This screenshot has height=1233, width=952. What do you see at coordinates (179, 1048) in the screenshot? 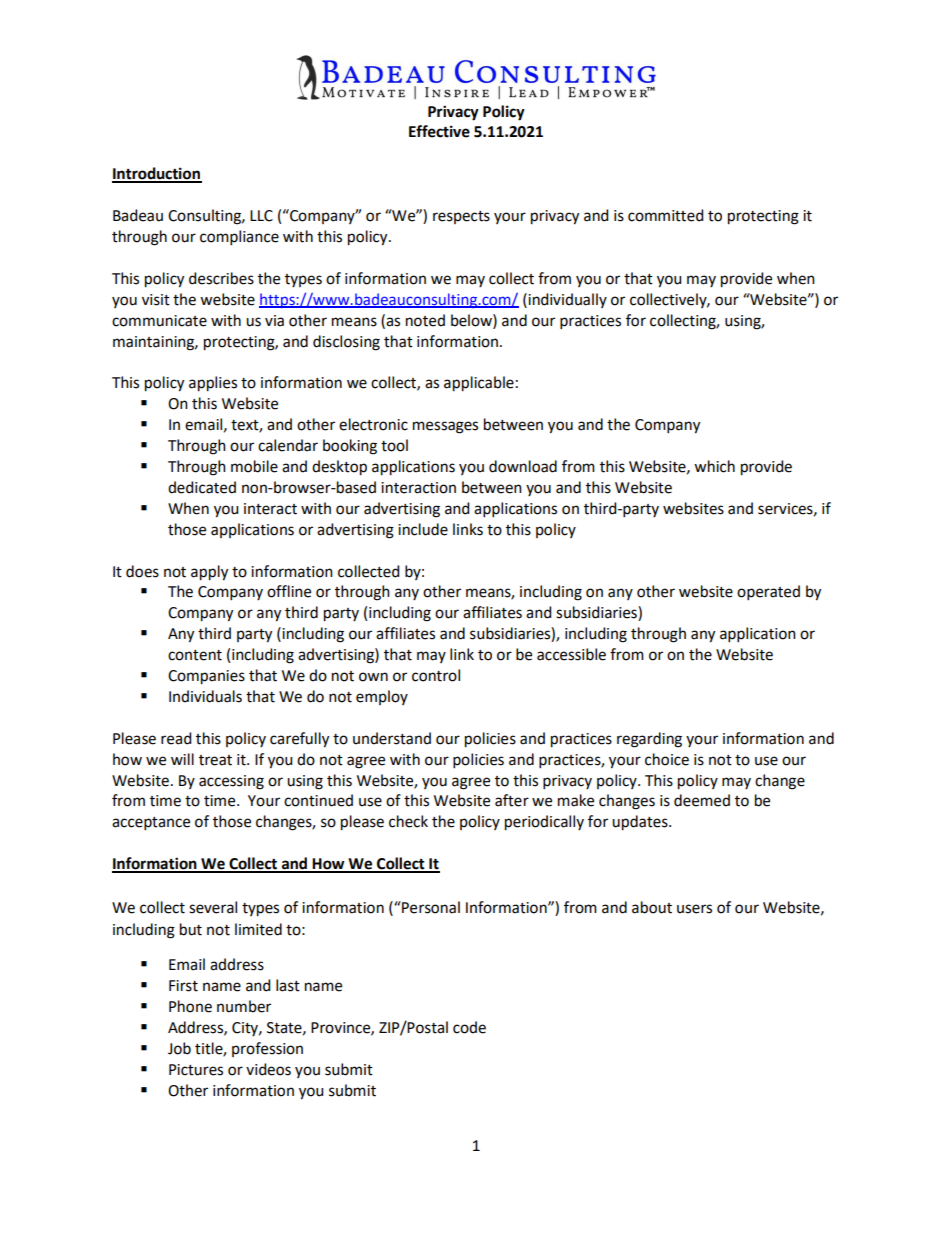
I see `Job` at bounding box center [179, 1048].
